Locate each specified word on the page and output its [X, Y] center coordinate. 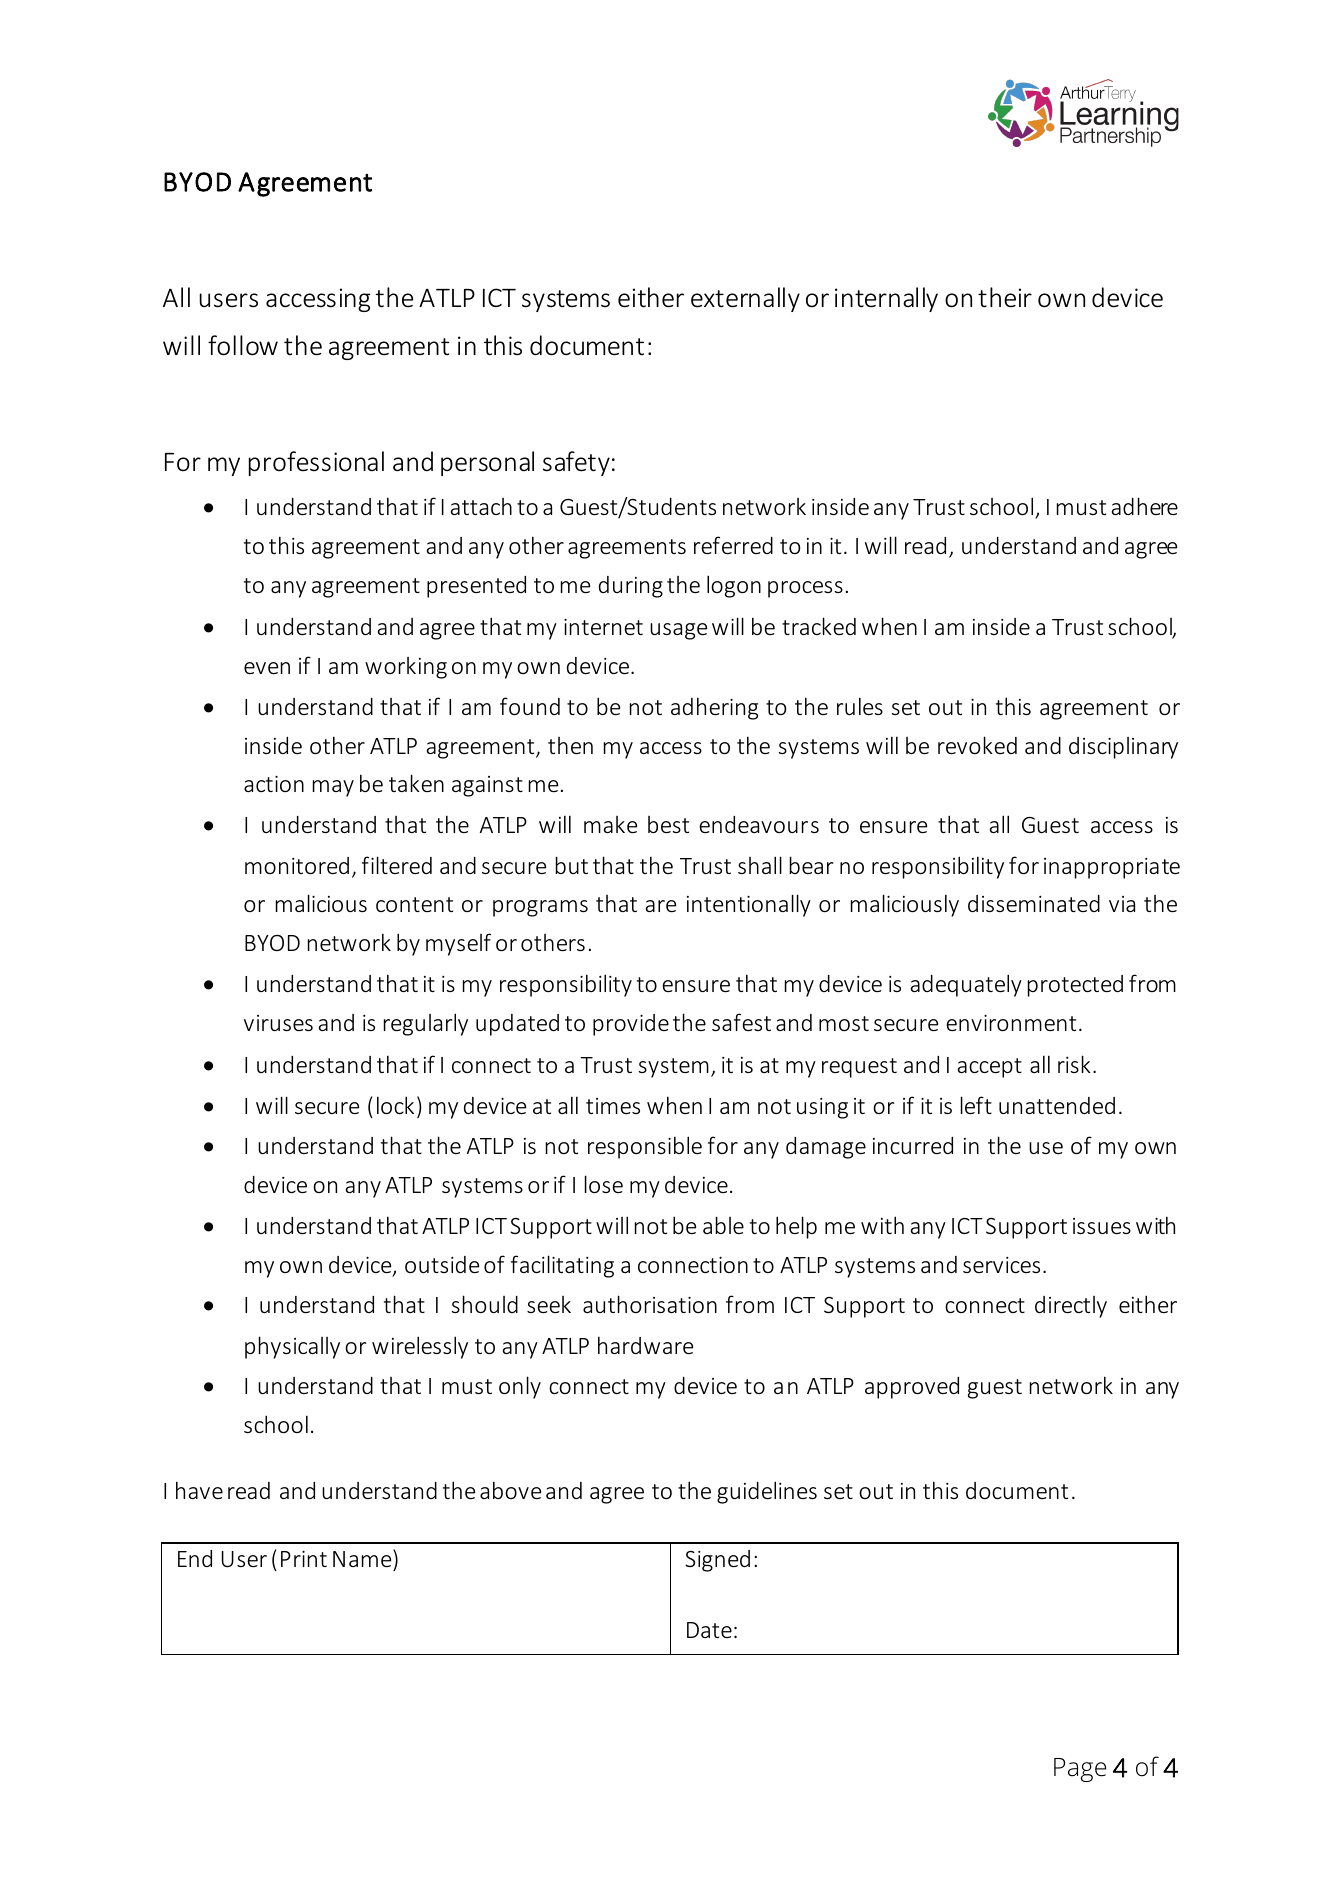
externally [745, 299]
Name [363, 1558]
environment [1011, 1023]
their [1005, 297]
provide [631, 1025]
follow [243, 345]
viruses [278, 1023]
